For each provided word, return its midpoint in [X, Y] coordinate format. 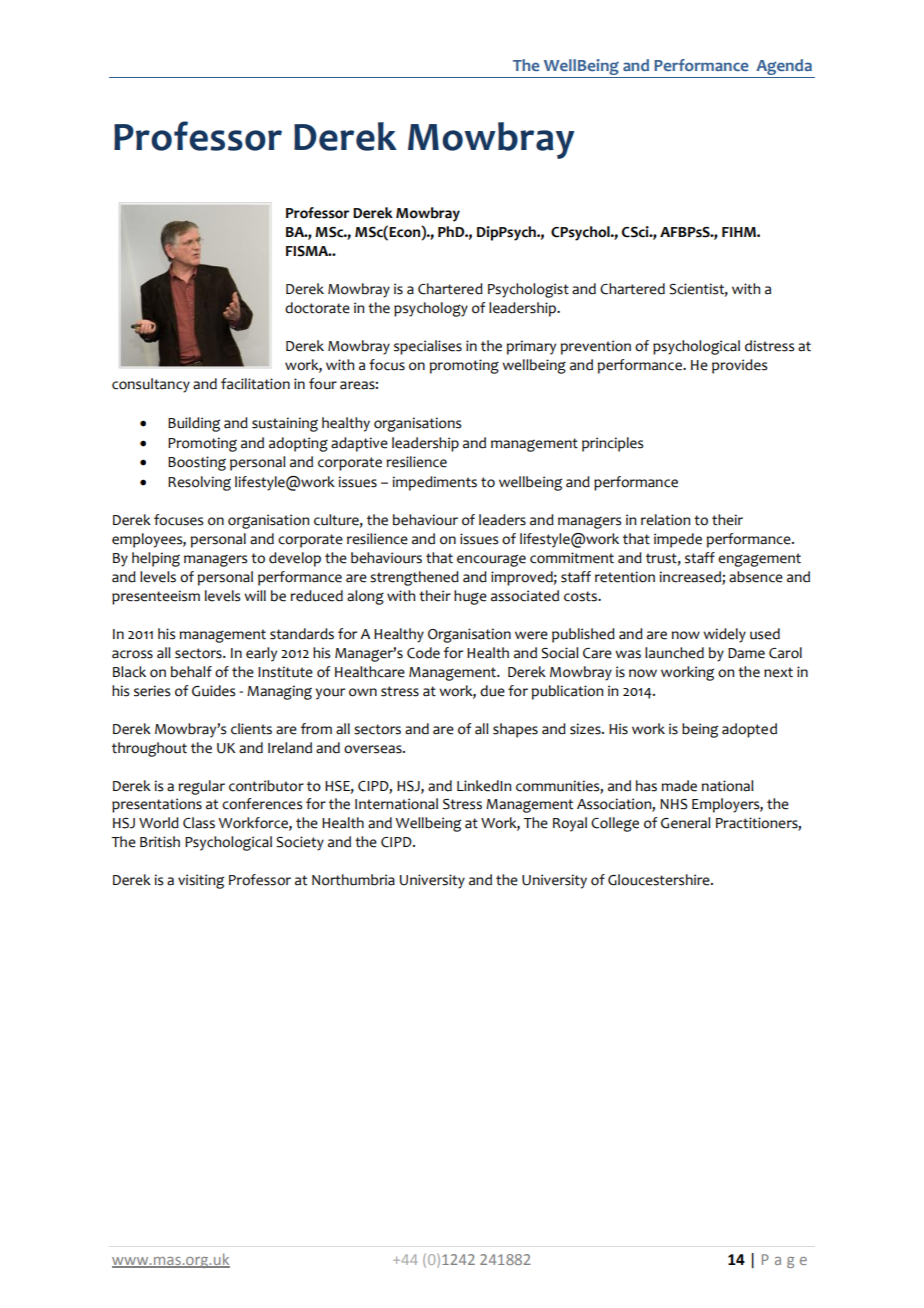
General [686, 823]
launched [674, 653]
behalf [191, 672]
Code [423, 653]
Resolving [199, 483]
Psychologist [528, 290]
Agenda [784, 68]
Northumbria [353, 880]
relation [665, 520]
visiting [201, 881]
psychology [431, 309]
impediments [435, 483]
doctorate [317, 308]
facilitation [255, 384]
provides [739, 366]
